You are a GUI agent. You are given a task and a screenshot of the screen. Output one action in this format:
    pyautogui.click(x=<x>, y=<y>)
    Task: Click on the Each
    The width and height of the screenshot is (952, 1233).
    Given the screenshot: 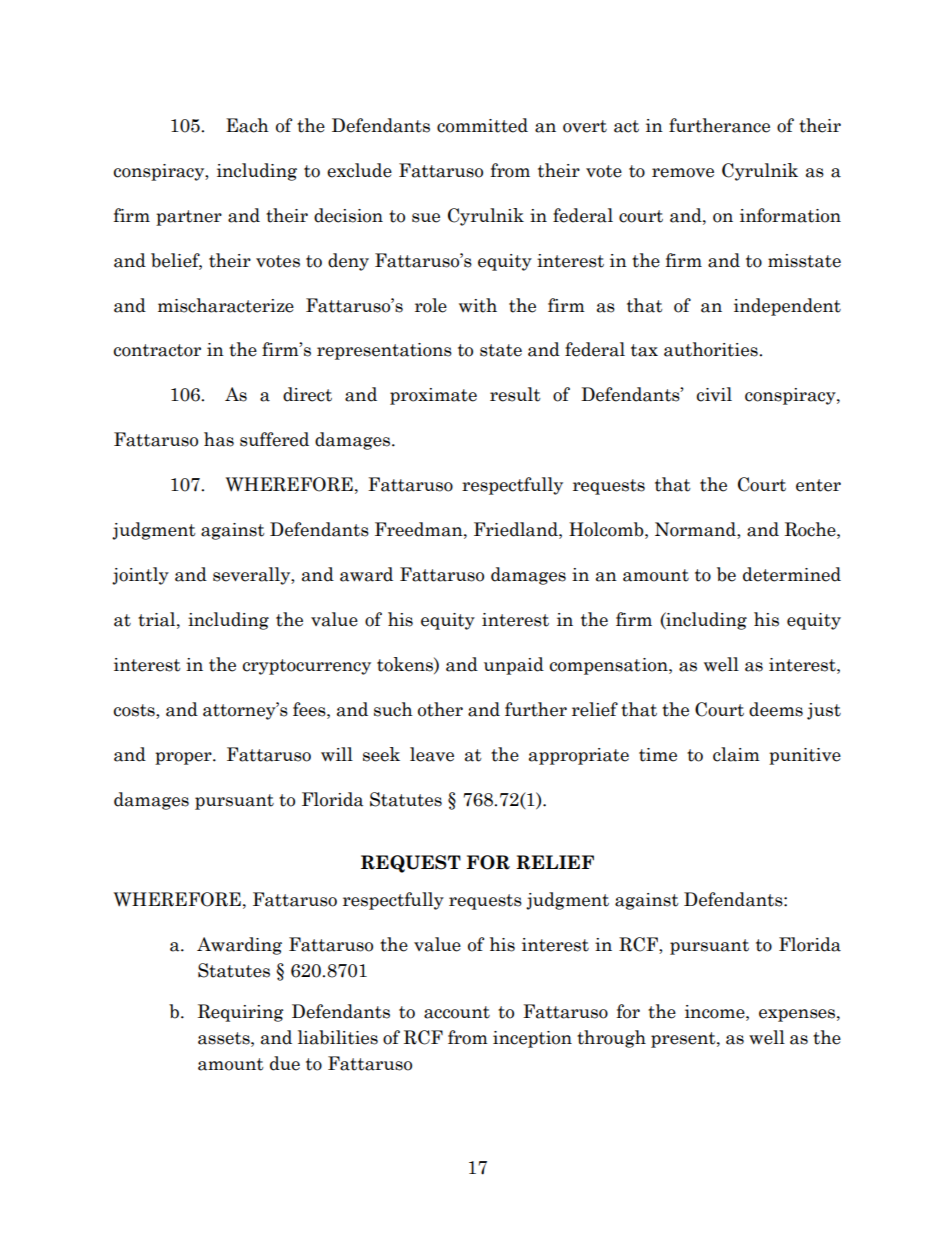 What is the action you would take?
    pyautogui.click(x=247, y=125)
